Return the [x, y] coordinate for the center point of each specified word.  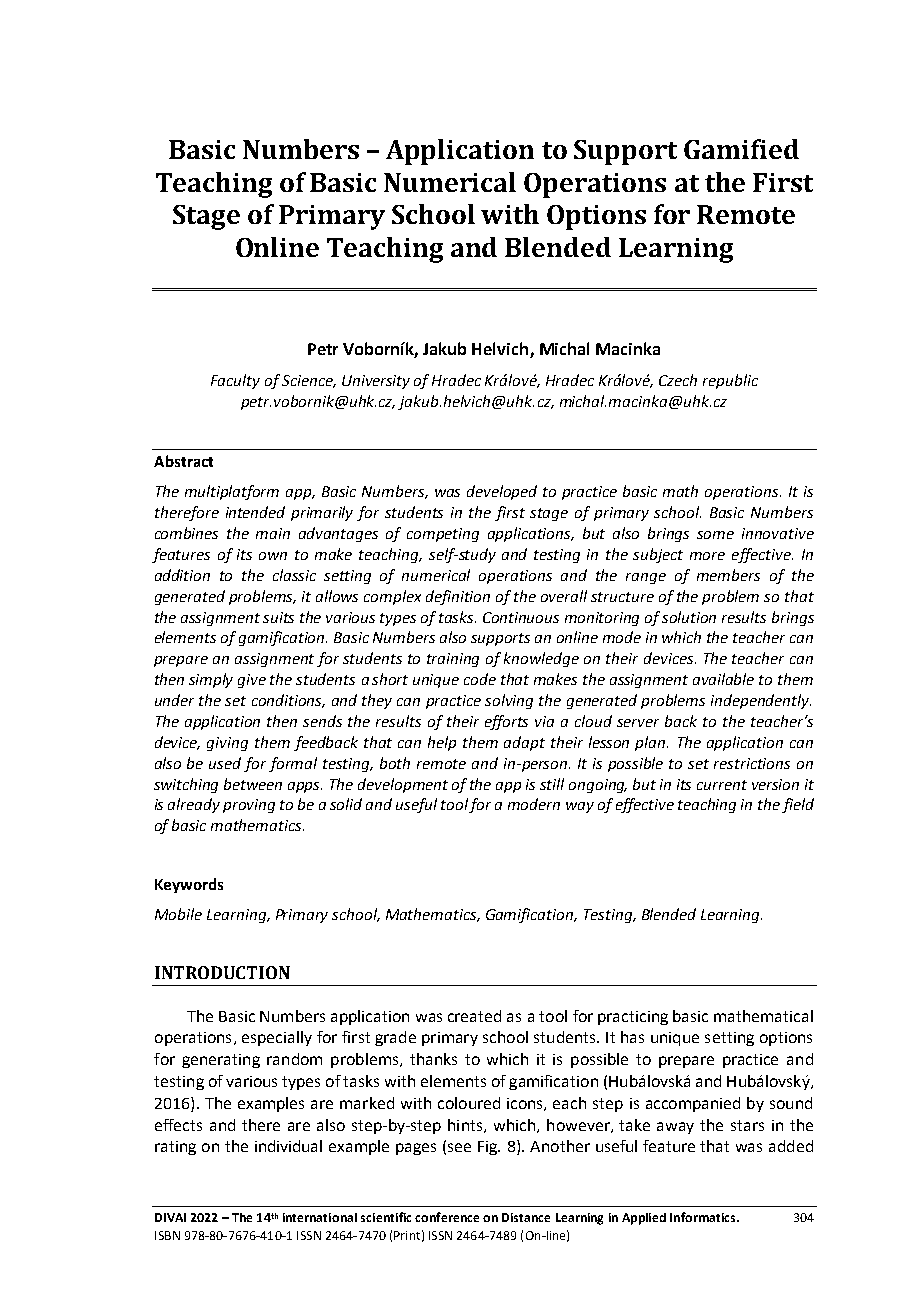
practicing [633, 1018]
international [320, 1217]
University [376, 382]
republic [730, 381]
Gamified [741, 149]
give [252, 681]
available [723, 679]
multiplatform [232, 492]
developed [502, 492]
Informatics [704, 1217]
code [480, 679]
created [474, 1016]
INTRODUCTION [222, 972]
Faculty [235, 381]
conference [447, 1217]
